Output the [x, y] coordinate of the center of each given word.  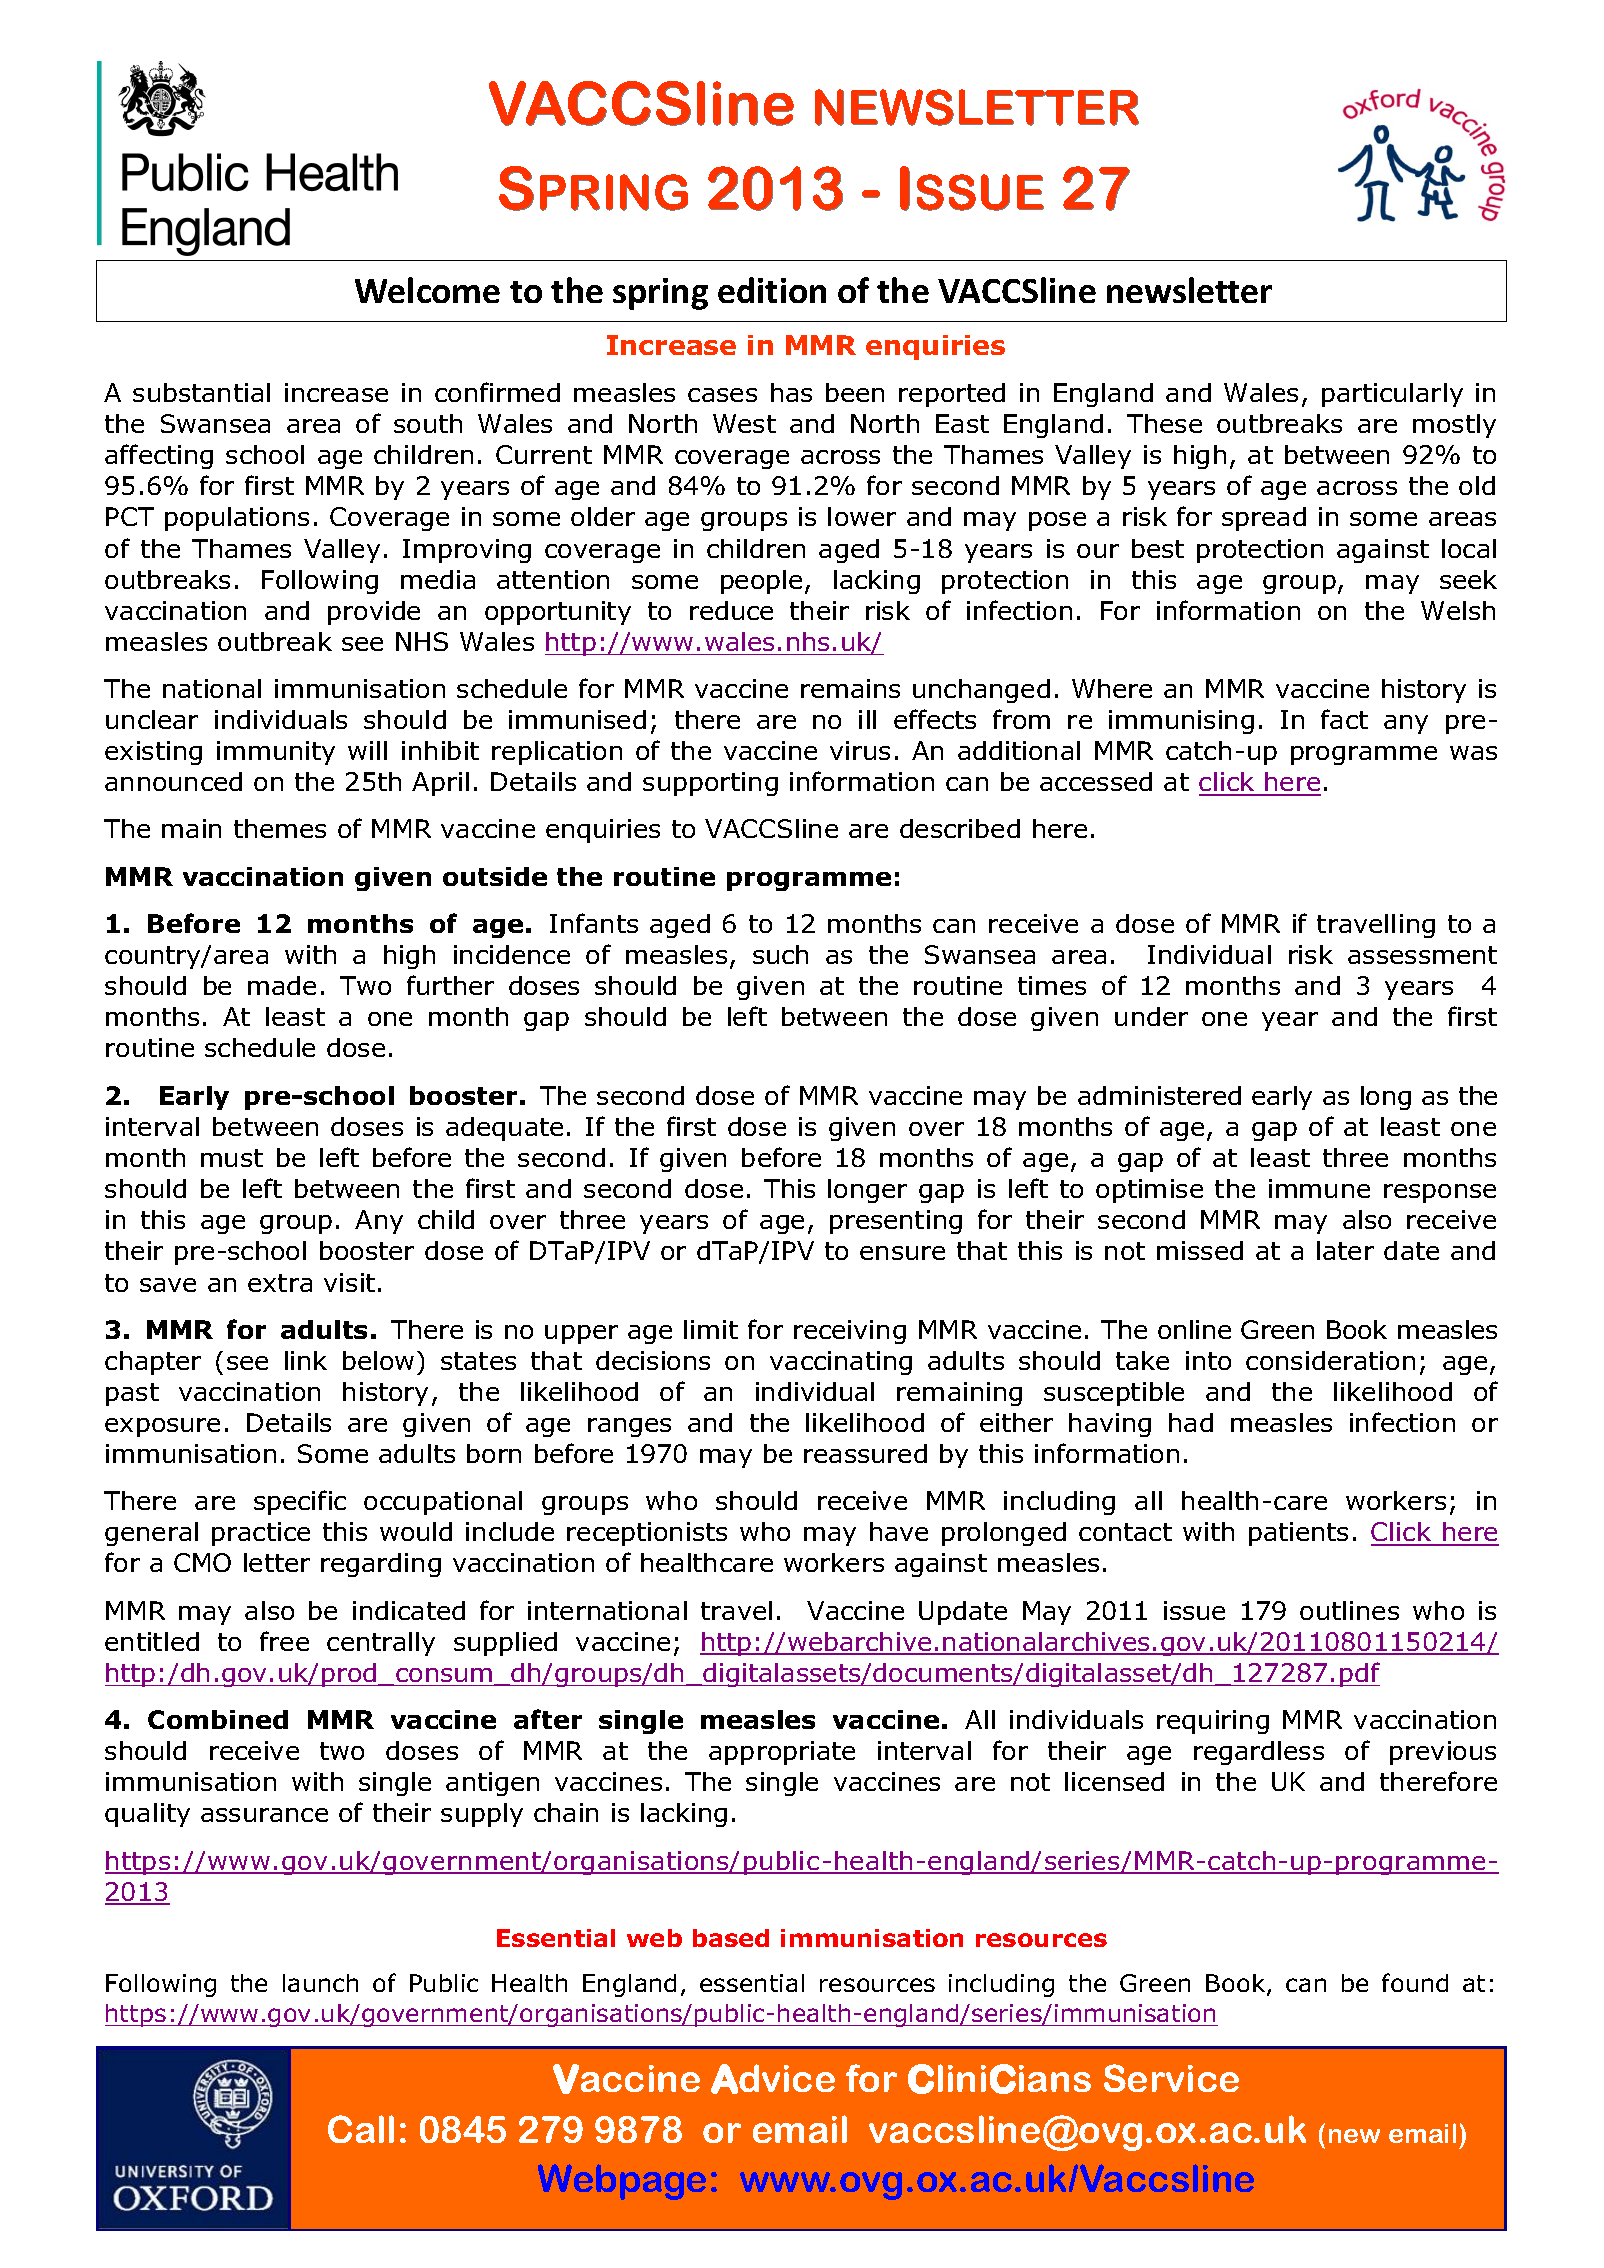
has [791, 392]
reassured [865, 1453]
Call [361, 2129]
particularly [1392, 395]
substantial [201, 392]
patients [1298, 1534]
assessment [1422, 955]
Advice [773, 2079]
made [282, 985]
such [780, 954]
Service [1171, 2078]
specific [300, 1502]
